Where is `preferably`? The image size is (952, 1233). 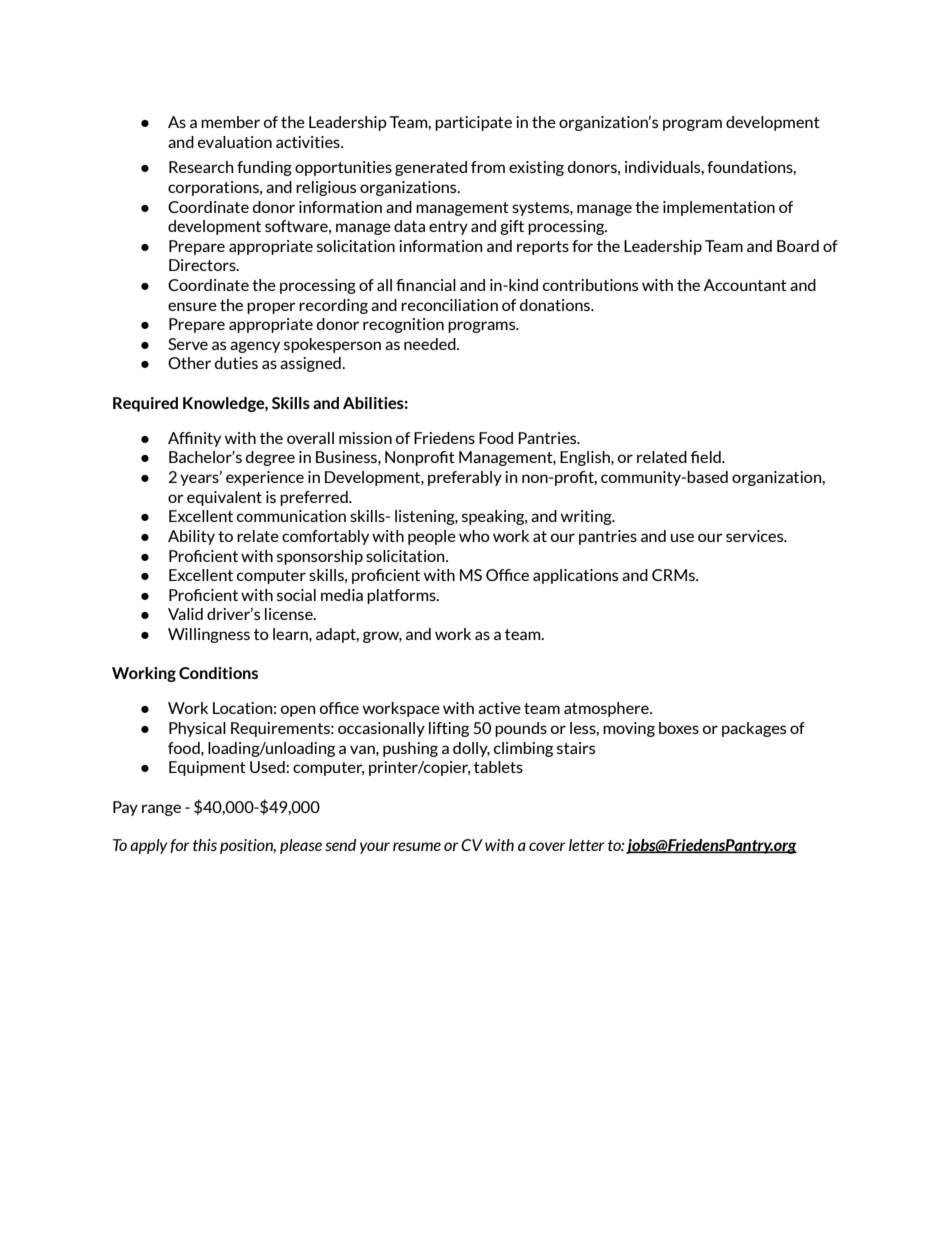 preferably is located at coordinates (465, 478).
